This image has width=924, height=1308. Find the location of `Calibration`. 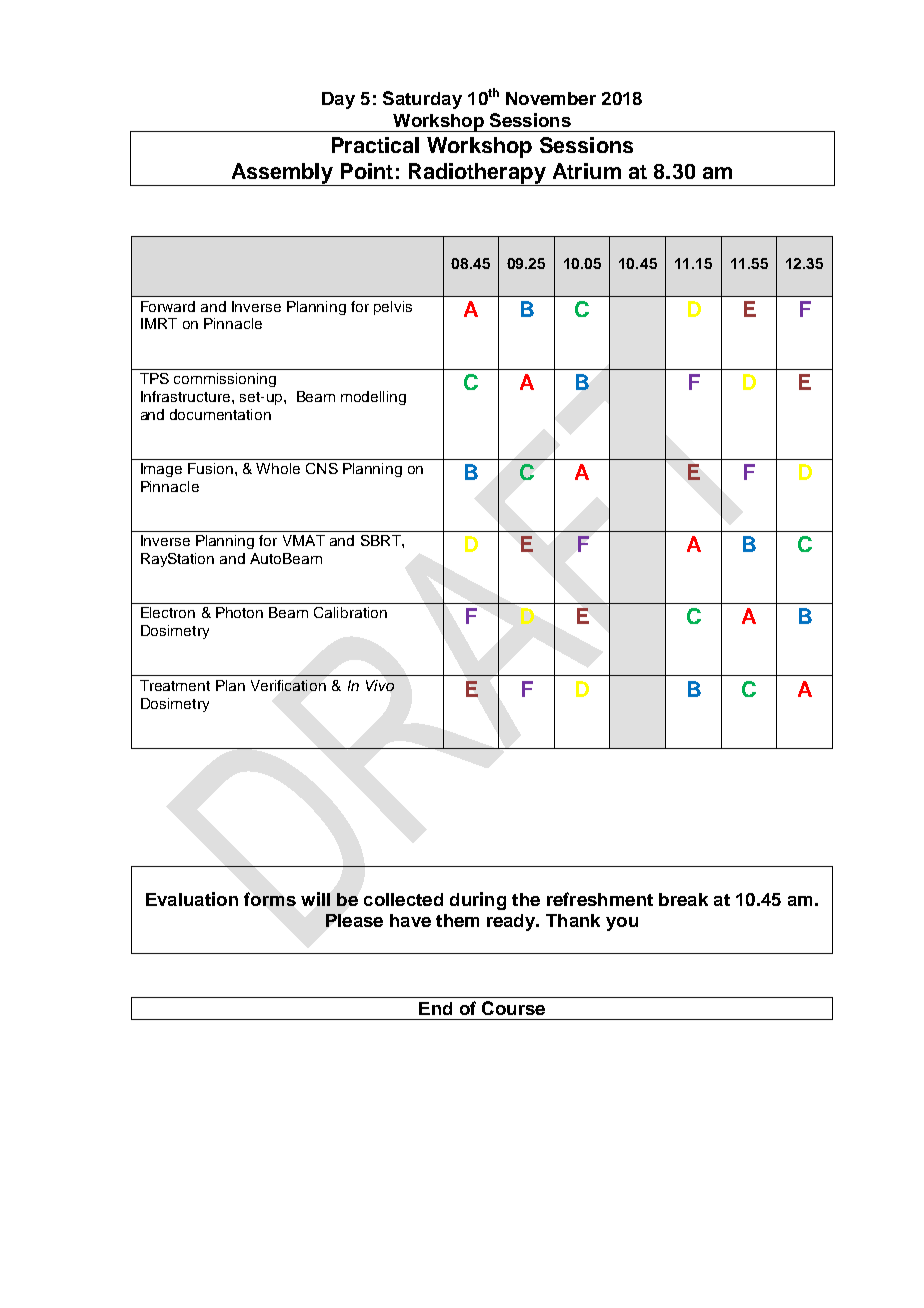

Calibration is located at coordinates (350, 612).
